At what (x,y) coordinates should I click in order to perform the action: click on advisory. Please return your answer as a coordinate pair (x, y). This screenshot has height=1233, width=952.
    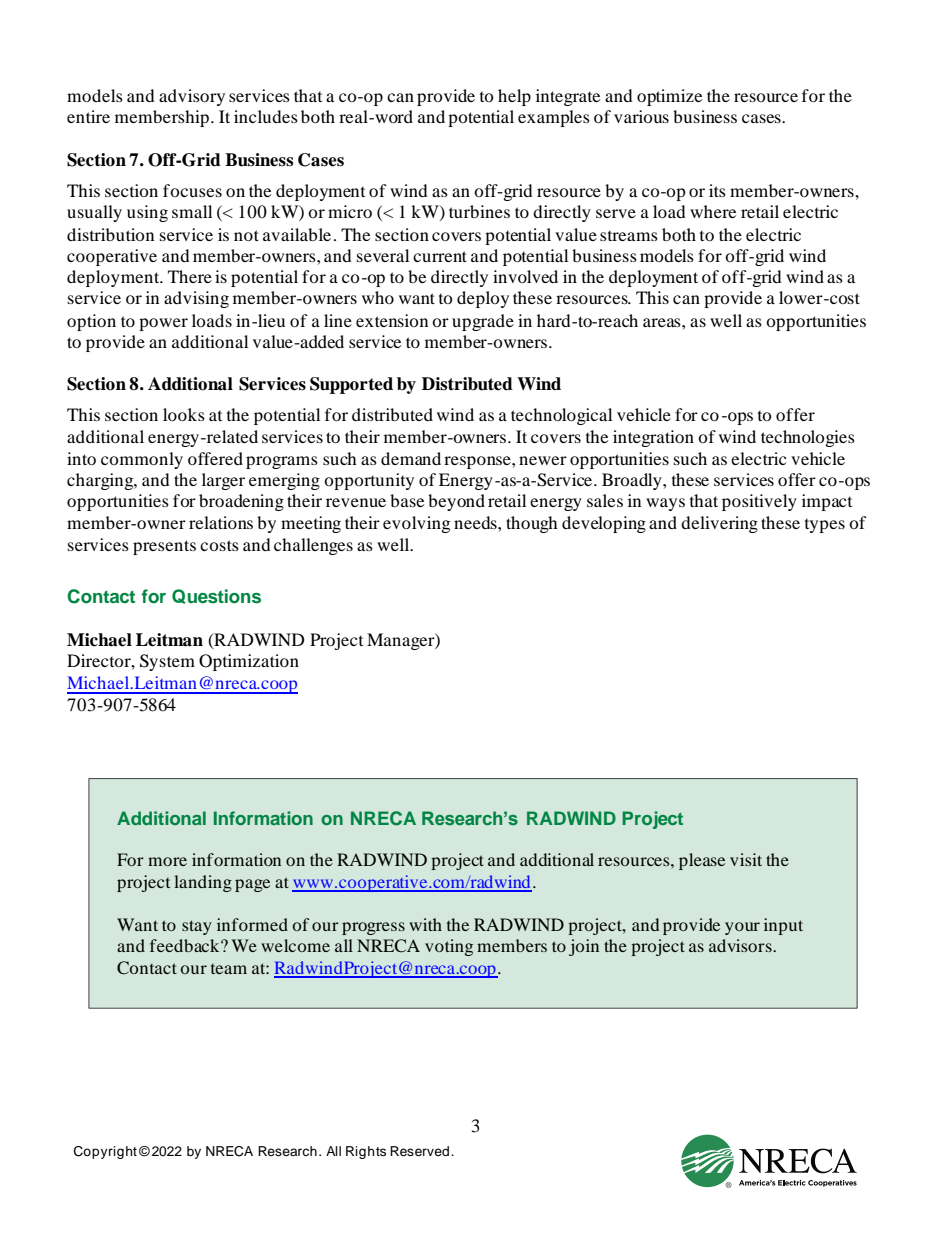
    Looking at the image, I should click on (192, 97).
